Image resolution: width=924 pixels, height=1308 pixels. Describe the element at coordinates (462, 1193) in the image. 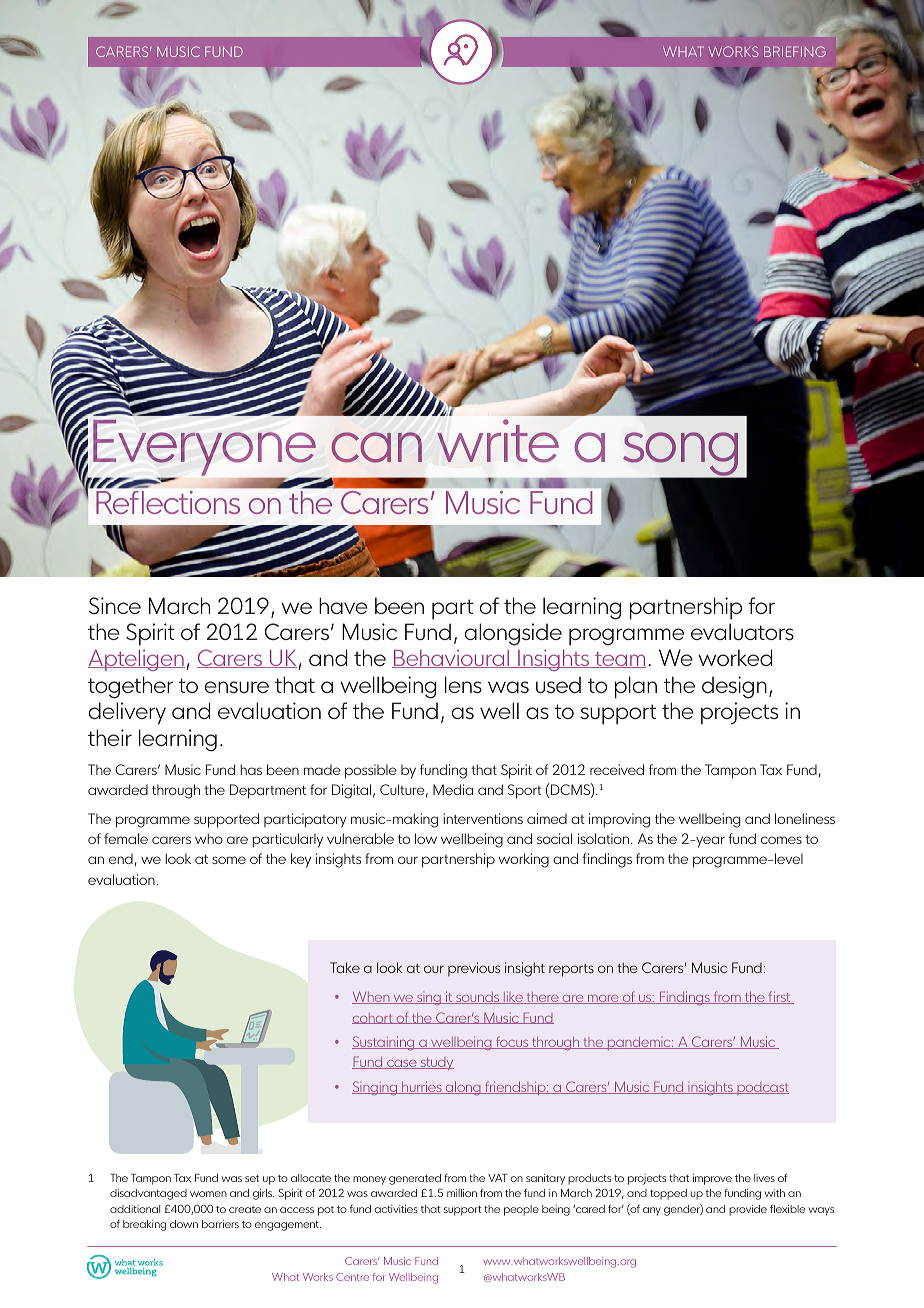

I see `million` at that location.
